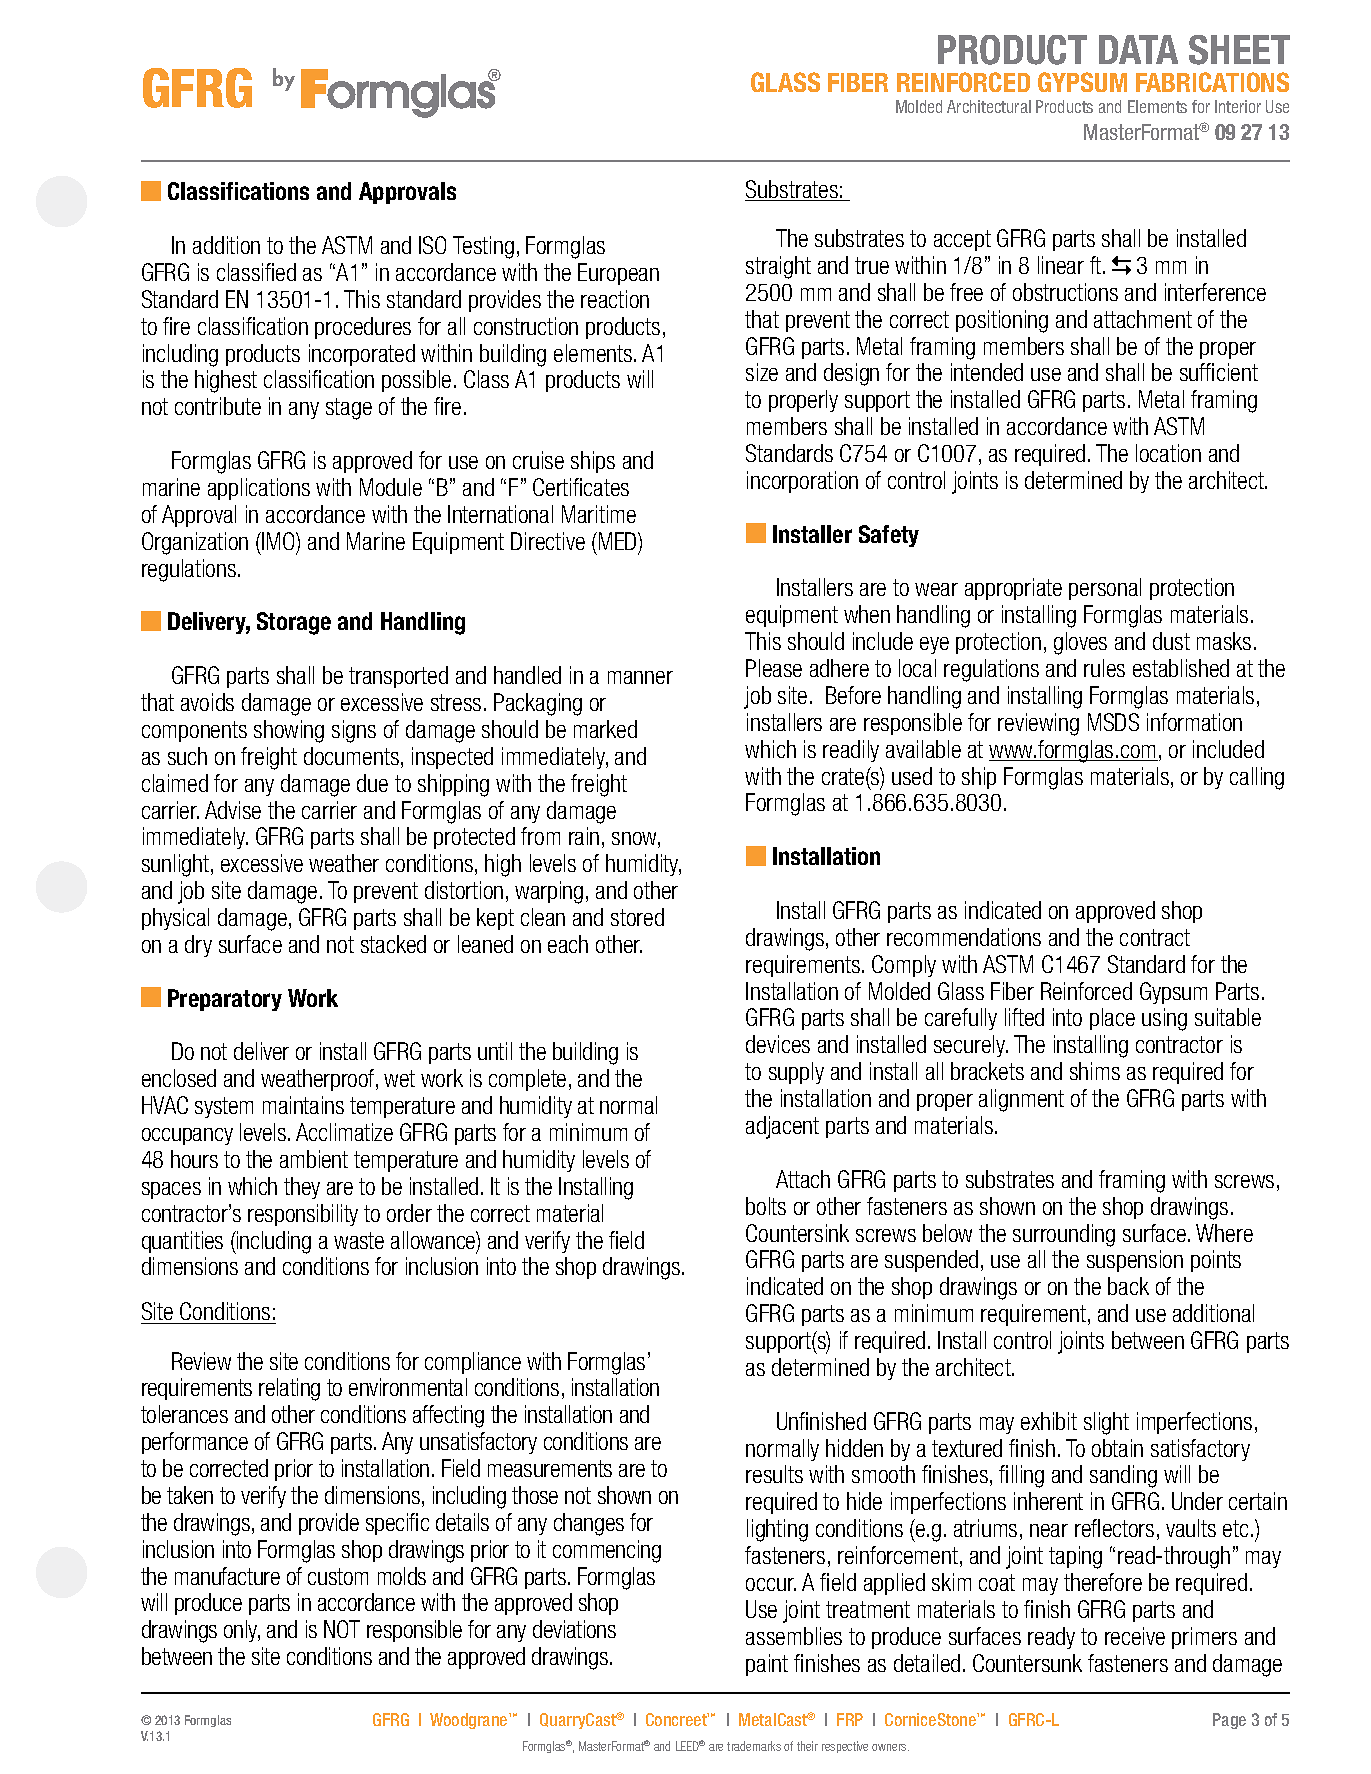 This page has width=1371, height=1774. Describe the element at coordinates (778, 267) in the page. I see `straight` at that location.
